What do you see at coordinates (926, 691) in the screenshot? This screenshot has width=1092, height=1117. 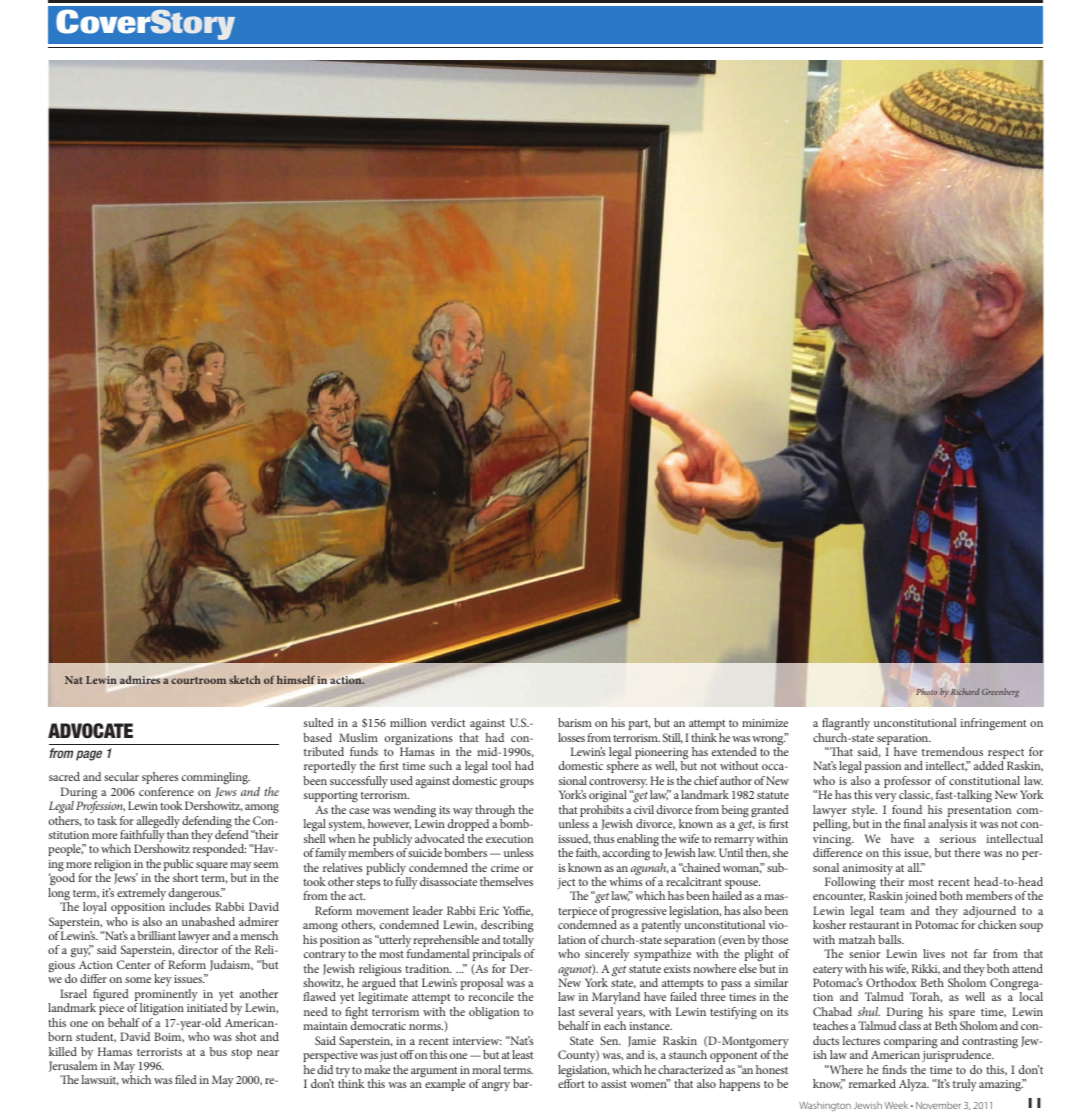 I see `Photo` at bounding box center [926, 691].
